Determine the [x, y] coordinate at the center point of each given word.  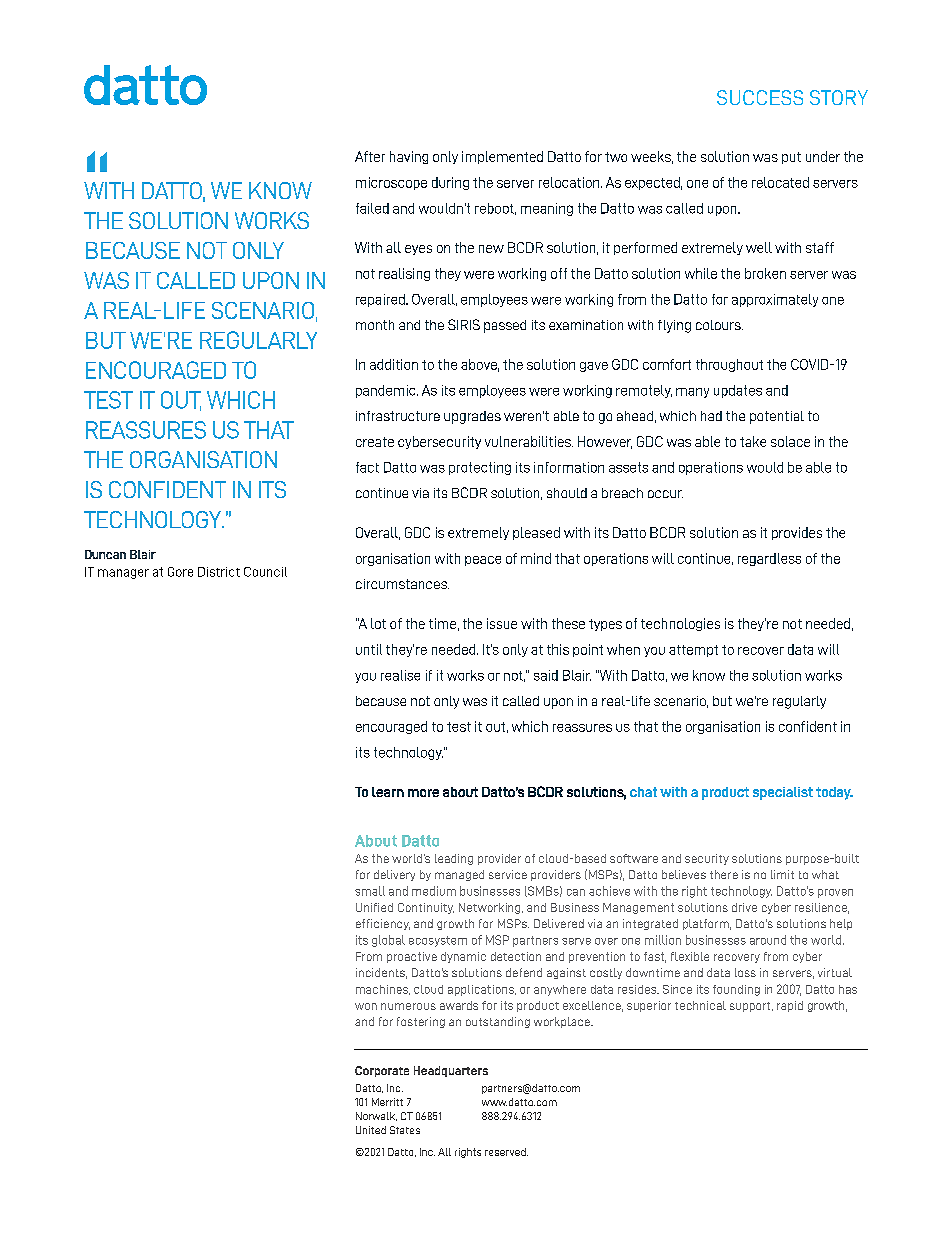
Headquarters [451, 1071]
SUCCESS [760, 97]
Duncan [105, 554]
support [751, 1007]
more [423, 793]
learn [388, 792]
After [370, 156]
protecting [480, 468]
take [753, 441]
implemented [502, 157]
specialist [783, 793]
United [371, 1130]
